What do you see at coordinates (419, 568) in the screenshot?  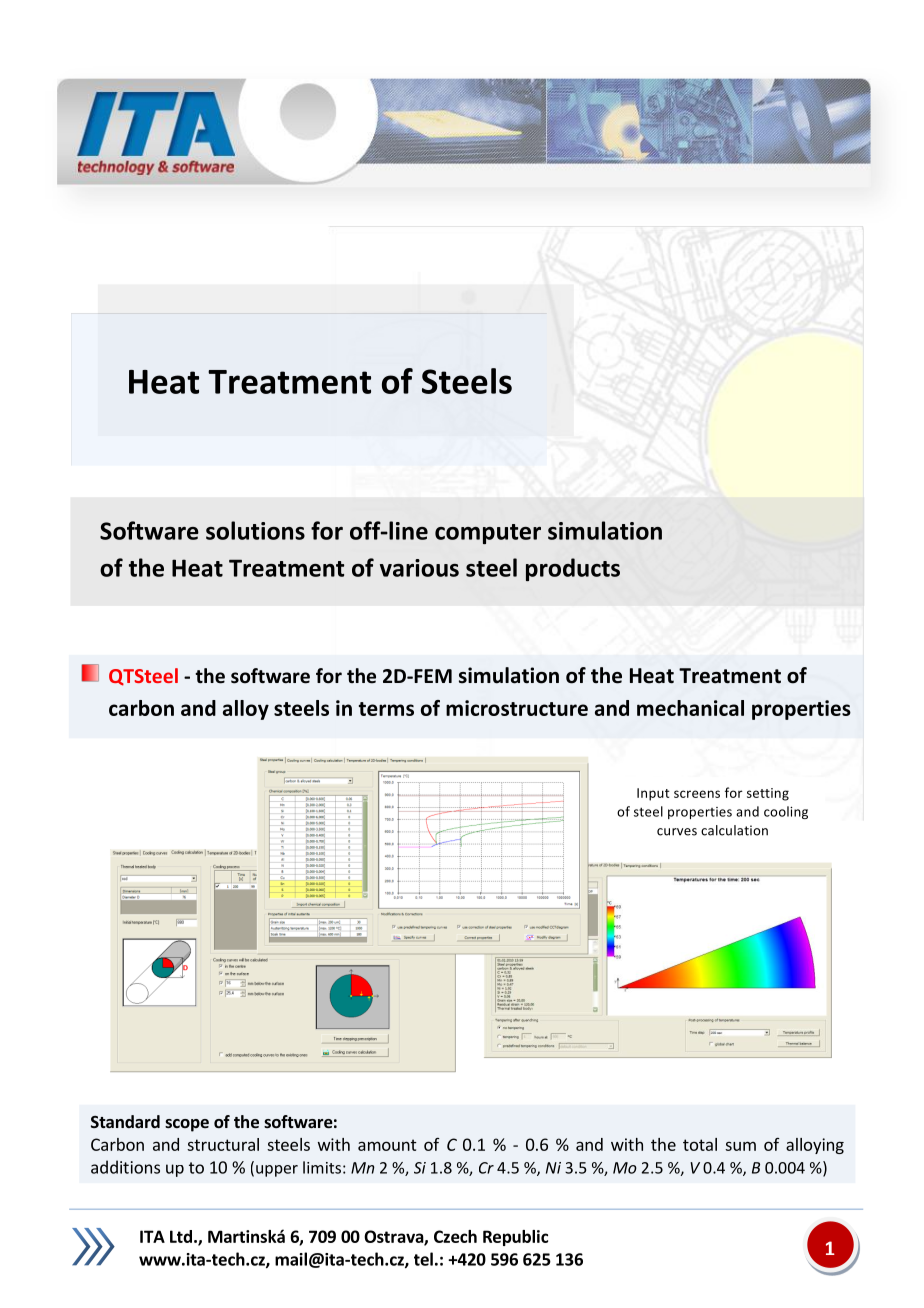 I see `various` at bounding box center [419, 568].
